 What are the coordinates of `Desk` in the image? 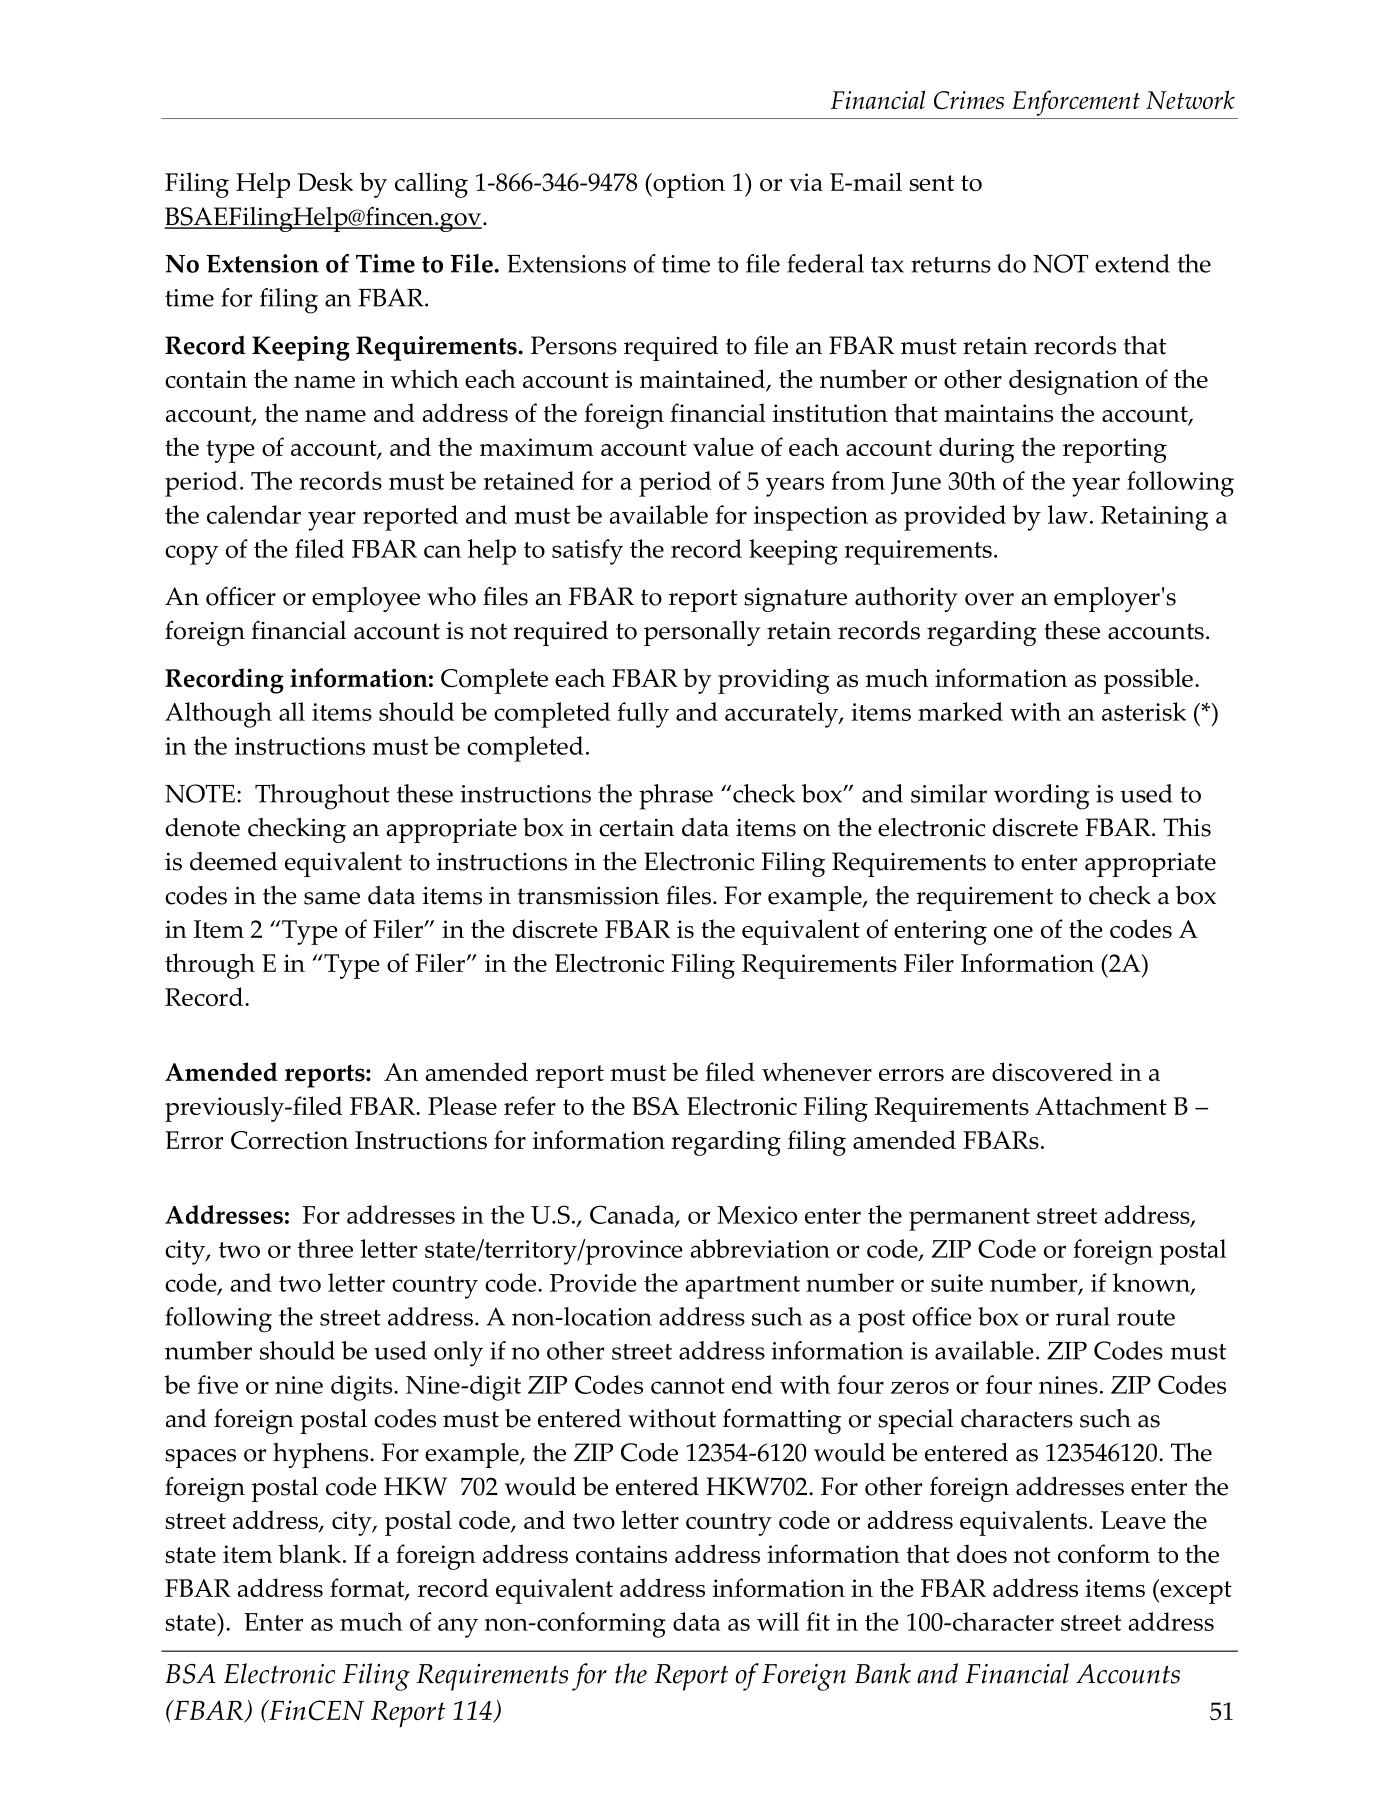 It's located at (325, 181).
